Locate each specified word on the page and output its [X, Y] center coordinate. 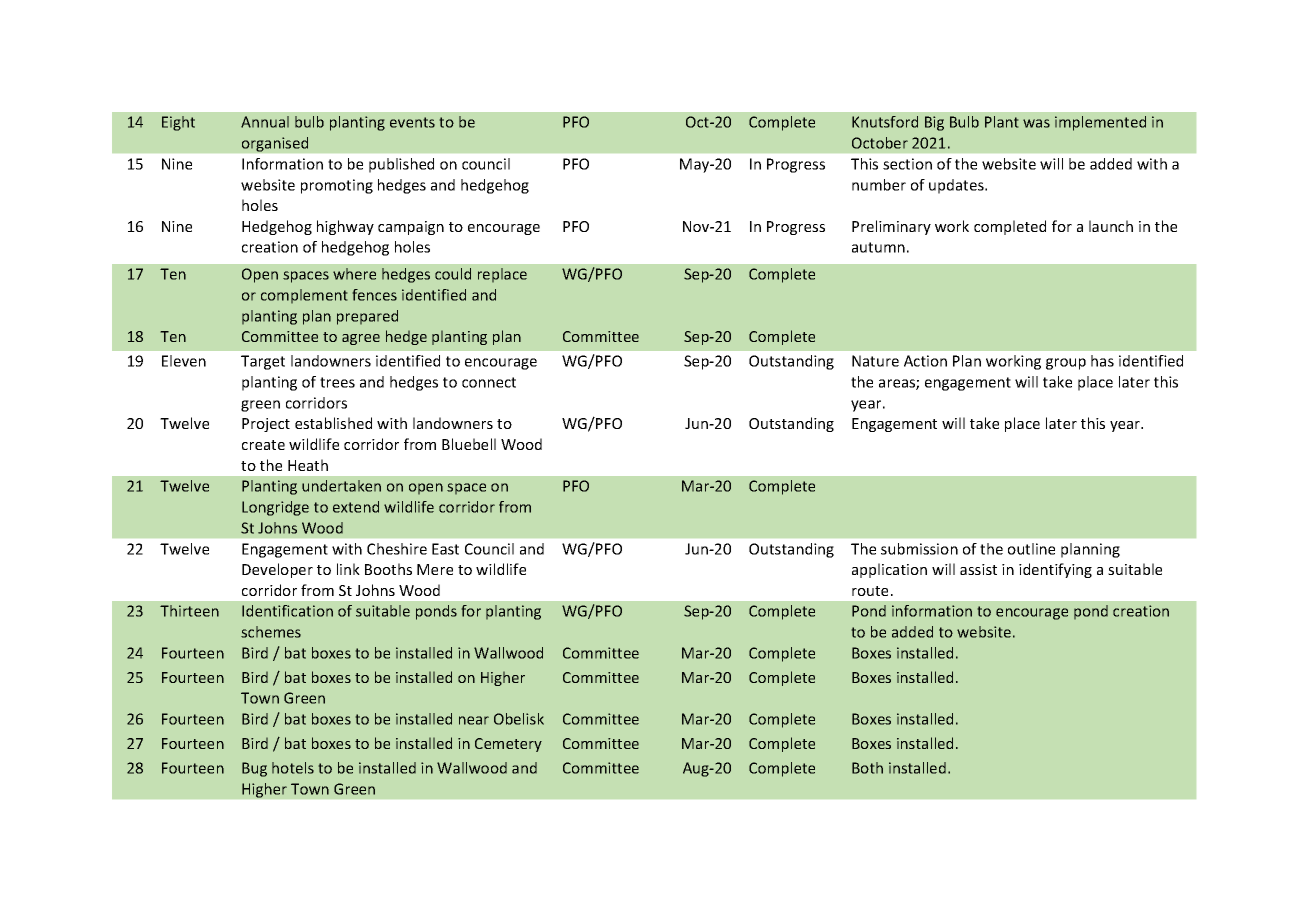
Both [867, 768]
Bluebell [469, 444]
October [880, 143]
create [263, 445]
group [1066, 364]
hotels [293, 768]
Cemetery [508, 745]
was [1036, 123]
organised [275, 144]
